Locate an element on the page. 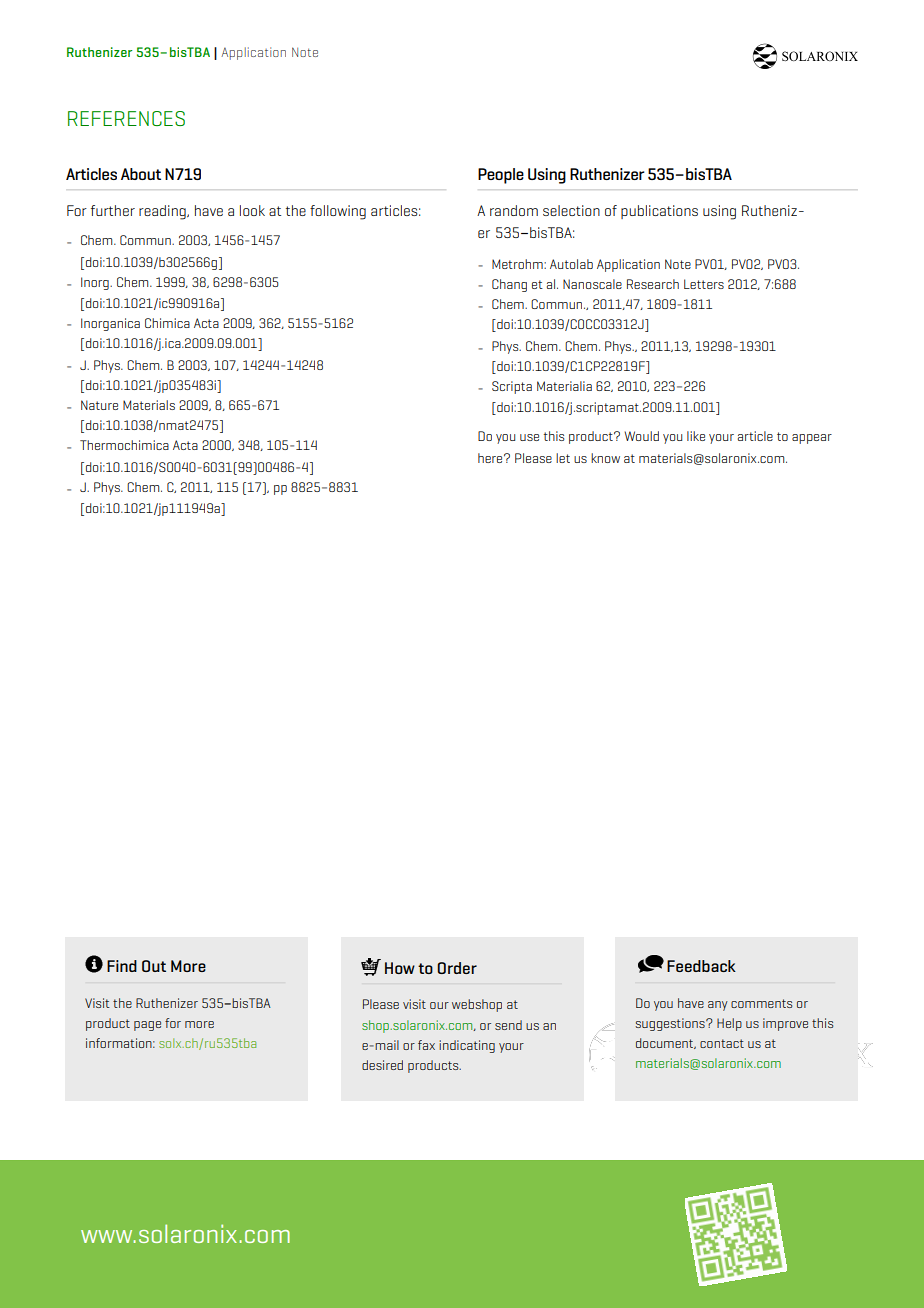 This page has width=924, height=1308. About is located at coordinates (141, 174).
